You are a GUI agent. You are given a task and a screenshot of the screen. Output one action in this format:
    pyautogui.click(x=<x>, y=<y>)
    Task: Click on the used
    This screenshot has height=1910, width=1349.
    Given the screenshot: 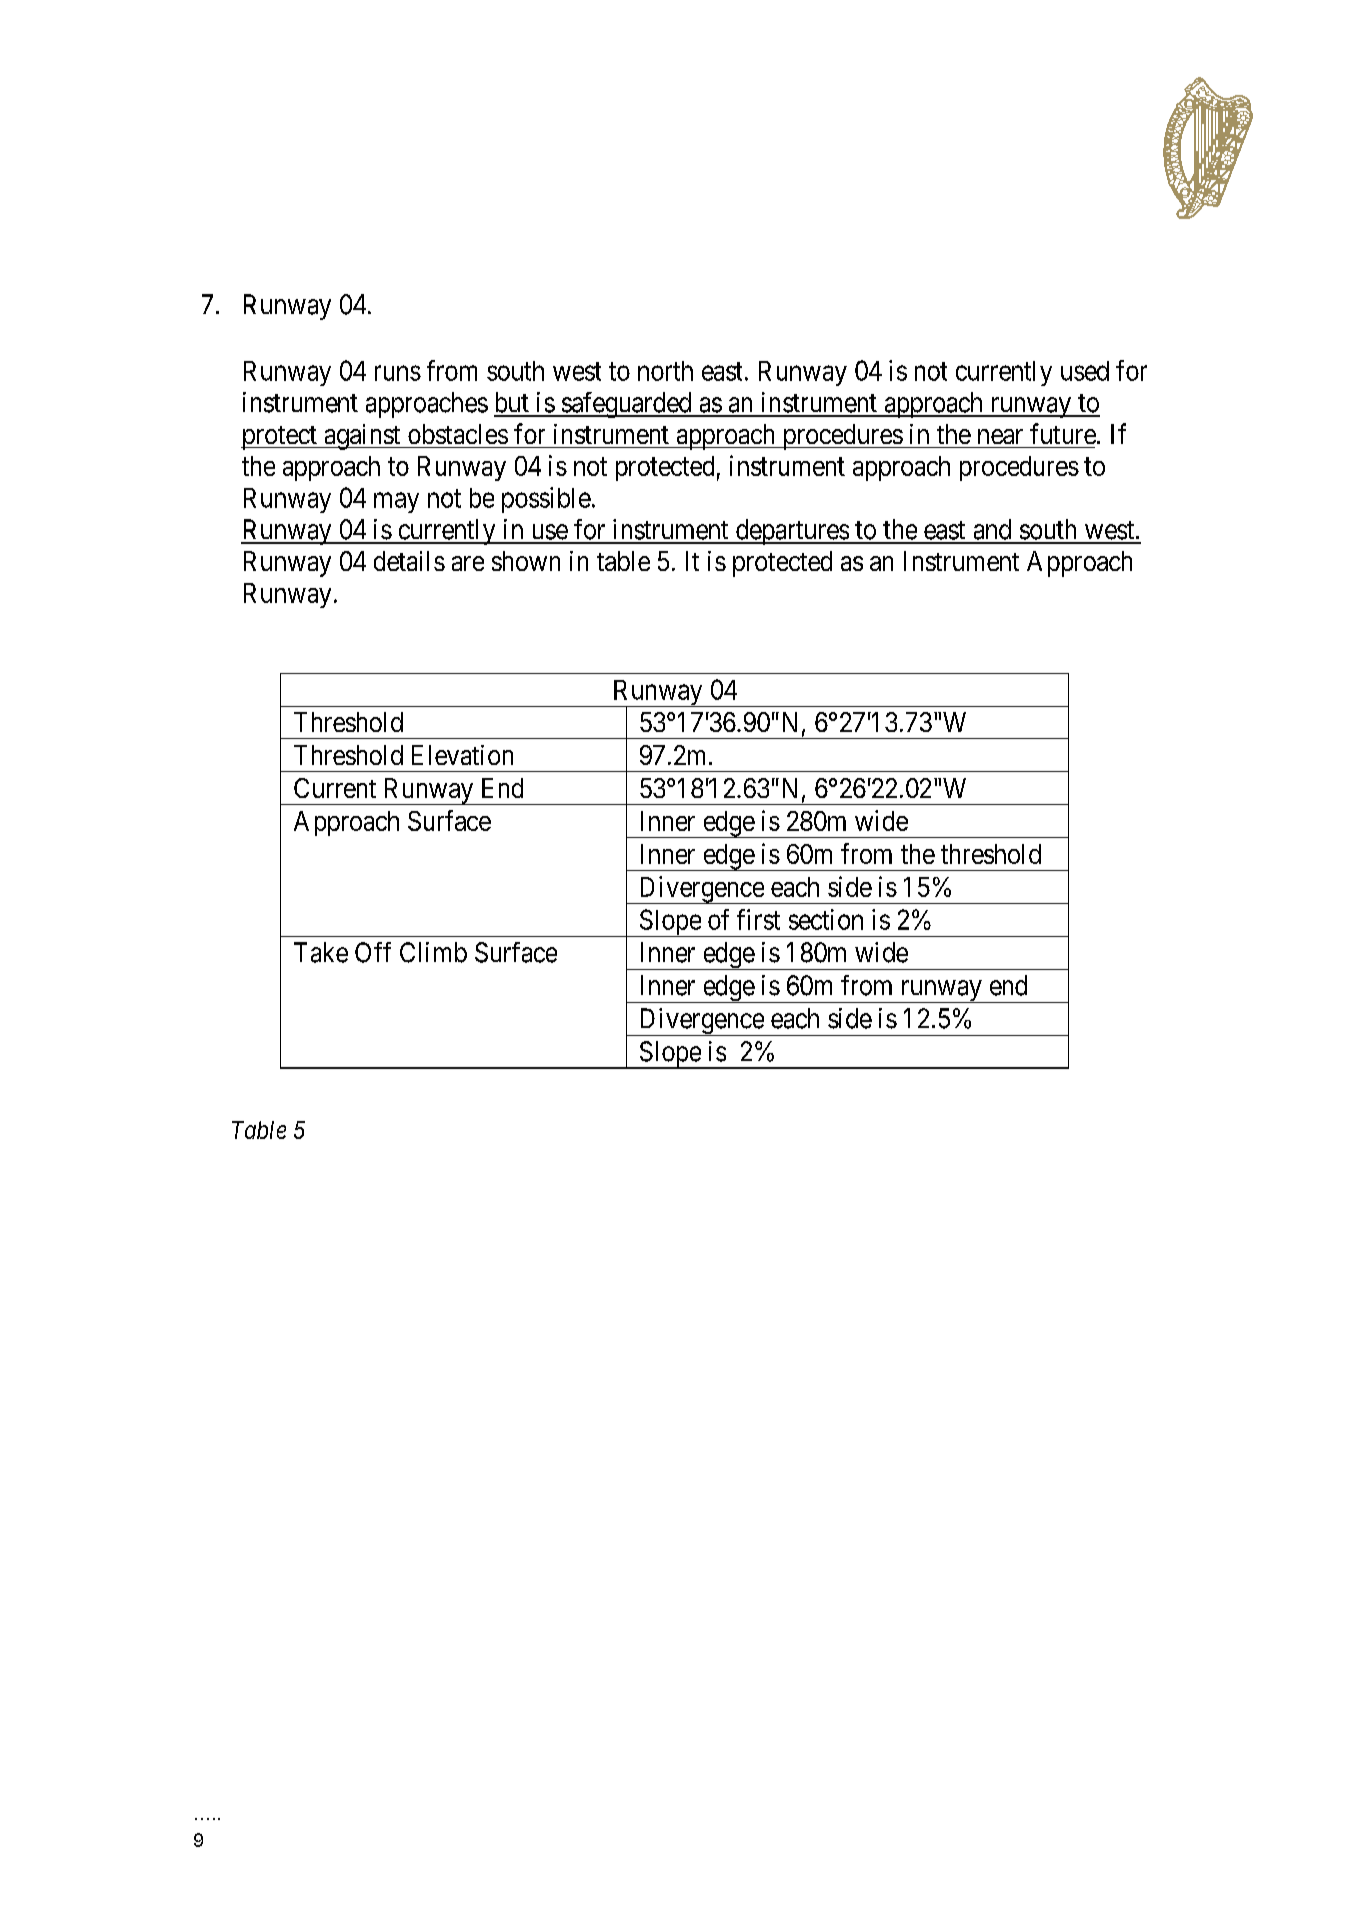 What is the action you would take?
    pyautogui.click(x=1085, y=371)
